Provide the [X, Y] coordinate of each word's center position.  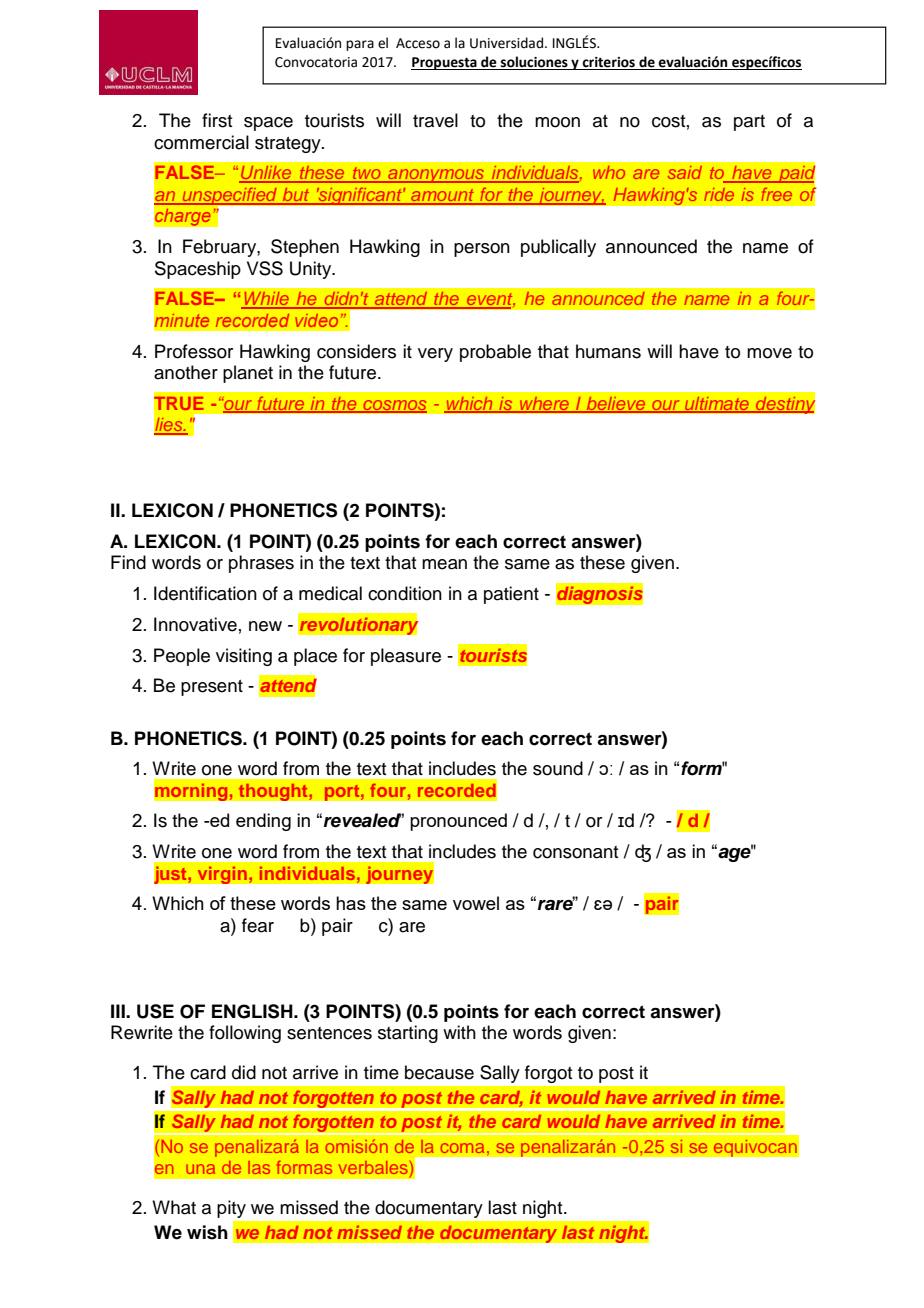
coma [462, 1148]
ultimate [717, 404]
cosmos [394, 406]
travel [435, 120]
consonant [575, 852]
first [217, 120]
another [186, 372]
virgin [222, 875]
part [749, 123]
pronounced [458, 822]
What [174, 1207]
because [439, 1072]
